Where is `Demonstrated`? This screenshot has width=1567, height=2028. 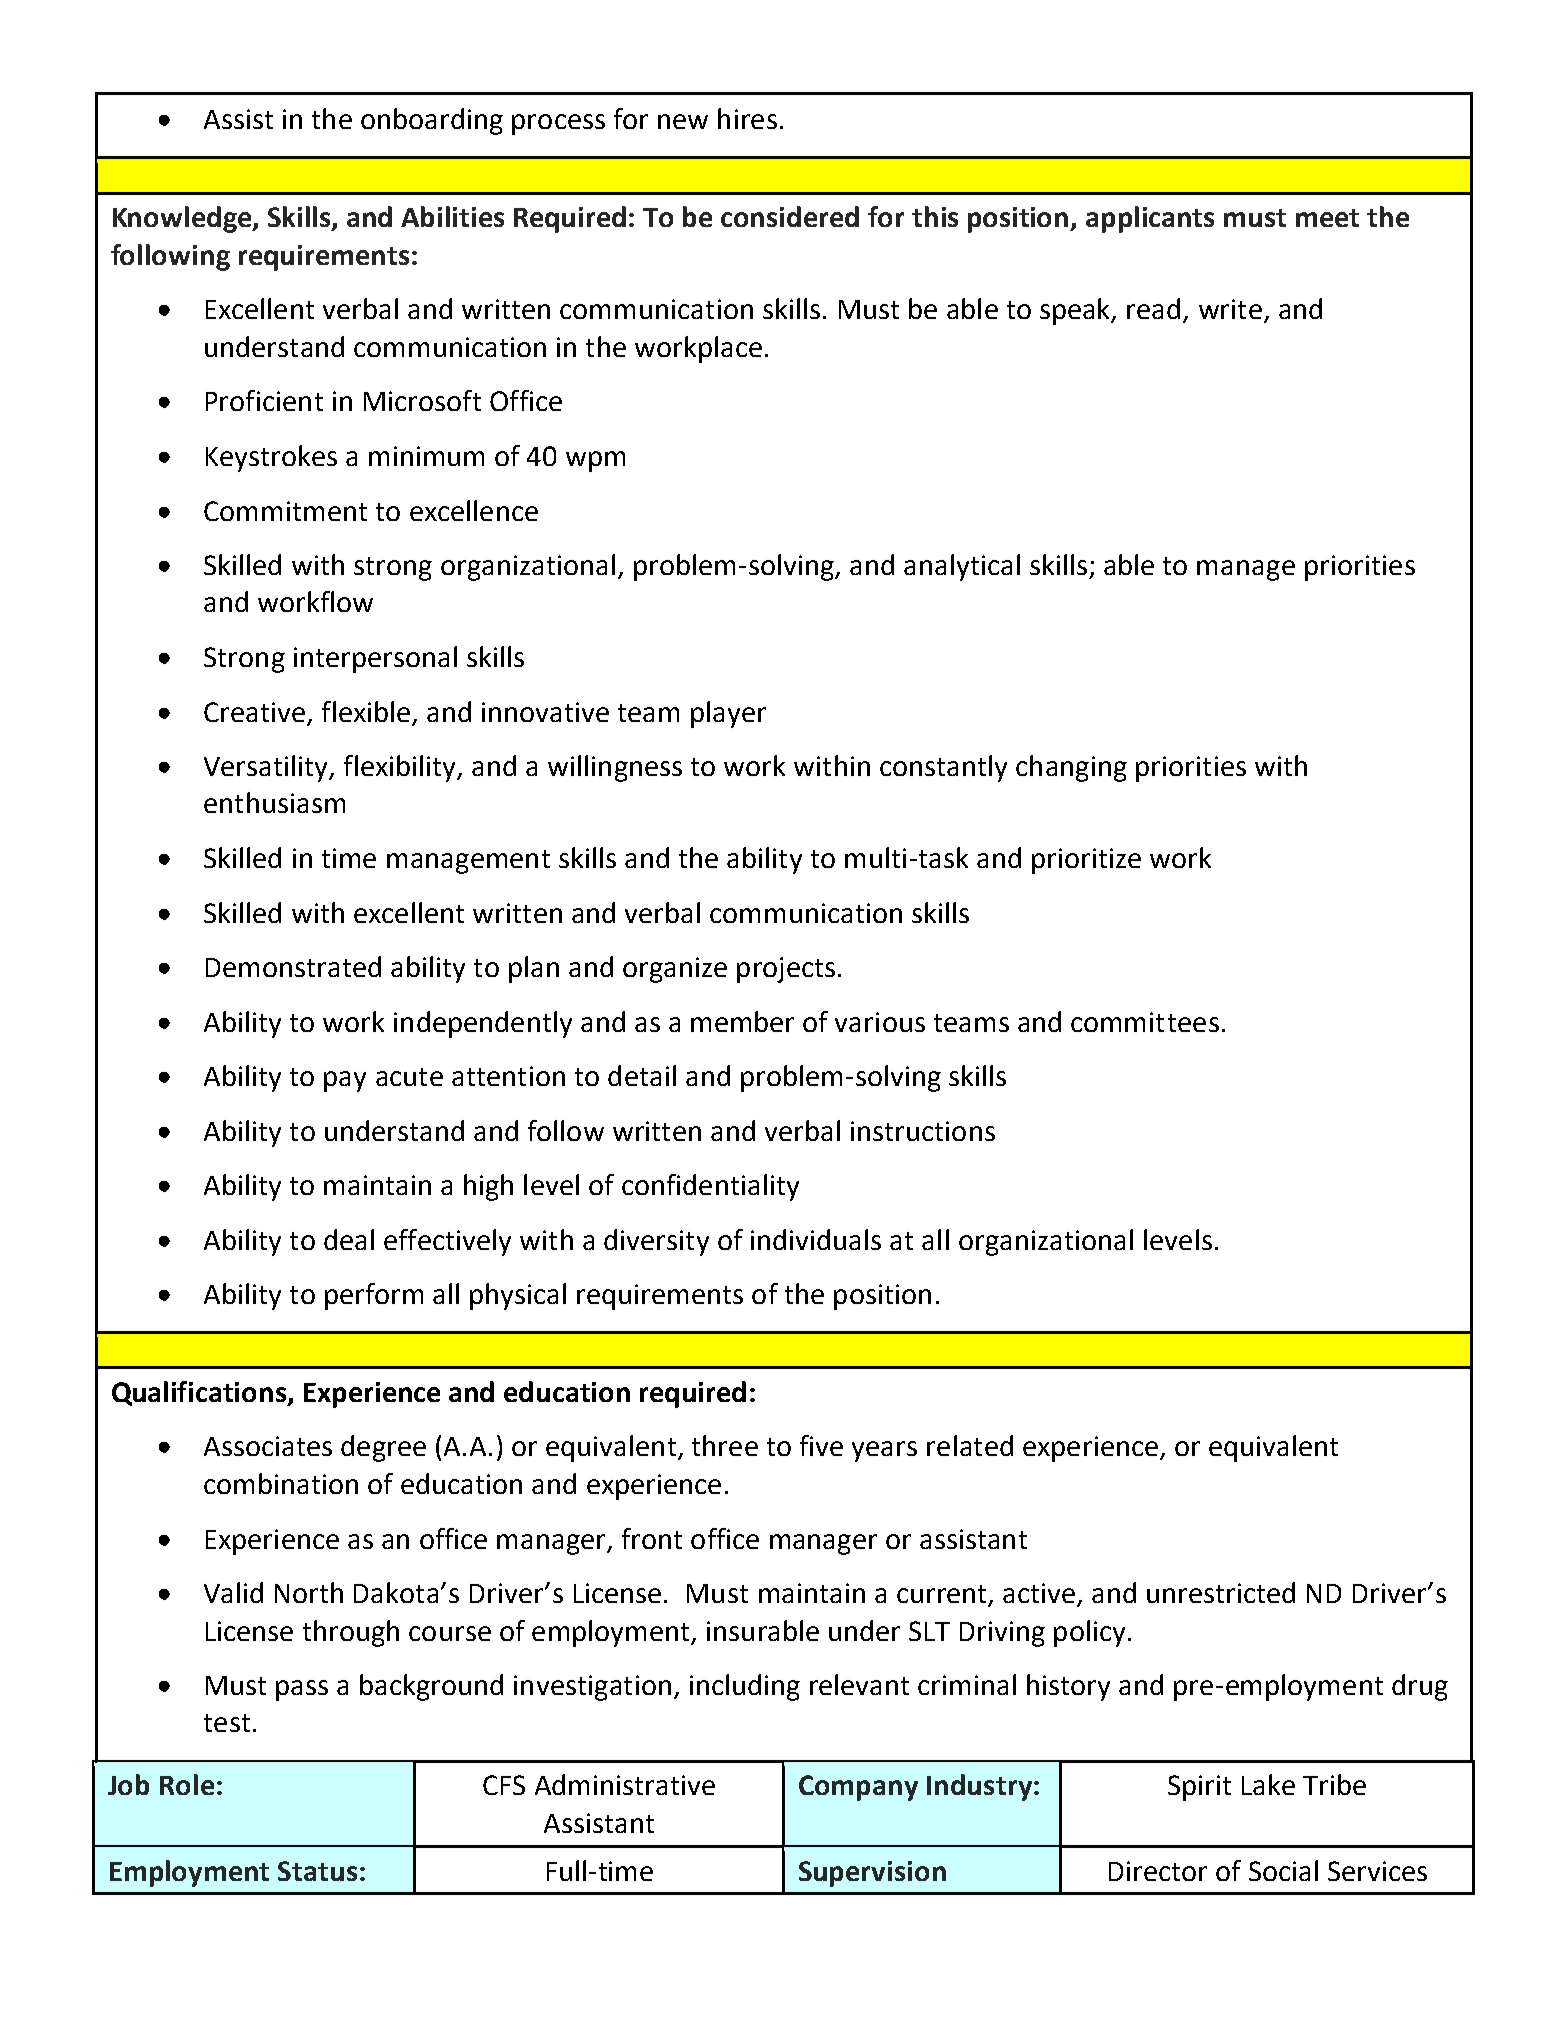 Demonstrated is located at coordinates (293, 966).
